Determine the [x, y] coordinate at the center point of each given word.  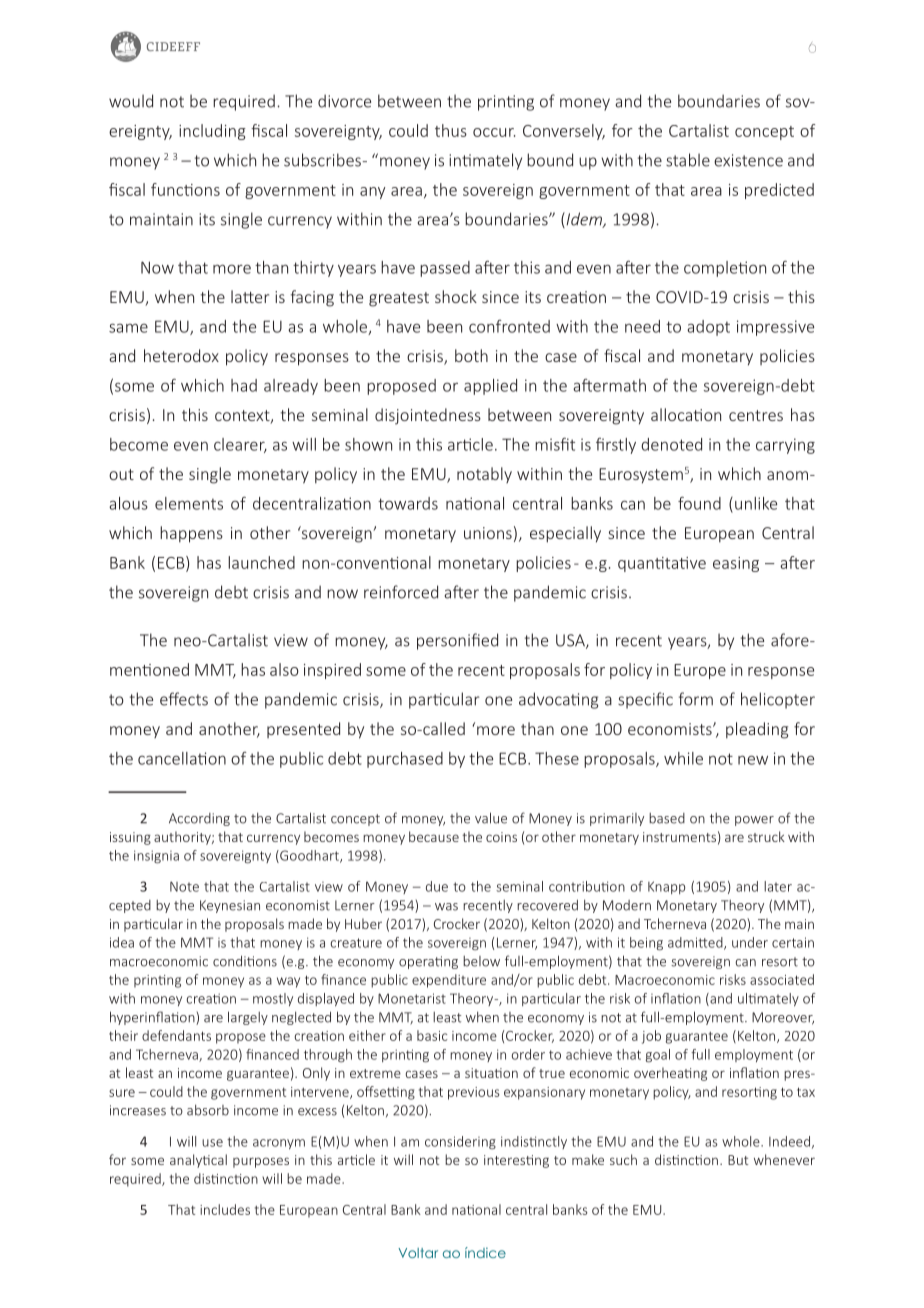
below [481, 961]
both [471, 355]
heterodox [181, 355]
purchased [405, 760]
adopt [708, 328]
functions [185, 189]
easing [736, 564]
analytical [198, 1161]
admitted [696, 943]
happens [191, 534]
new [753, 760]
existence [748, 160]
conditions [245, 961]
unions [488, 533]
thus [451, 130]
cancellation [182, 758]
